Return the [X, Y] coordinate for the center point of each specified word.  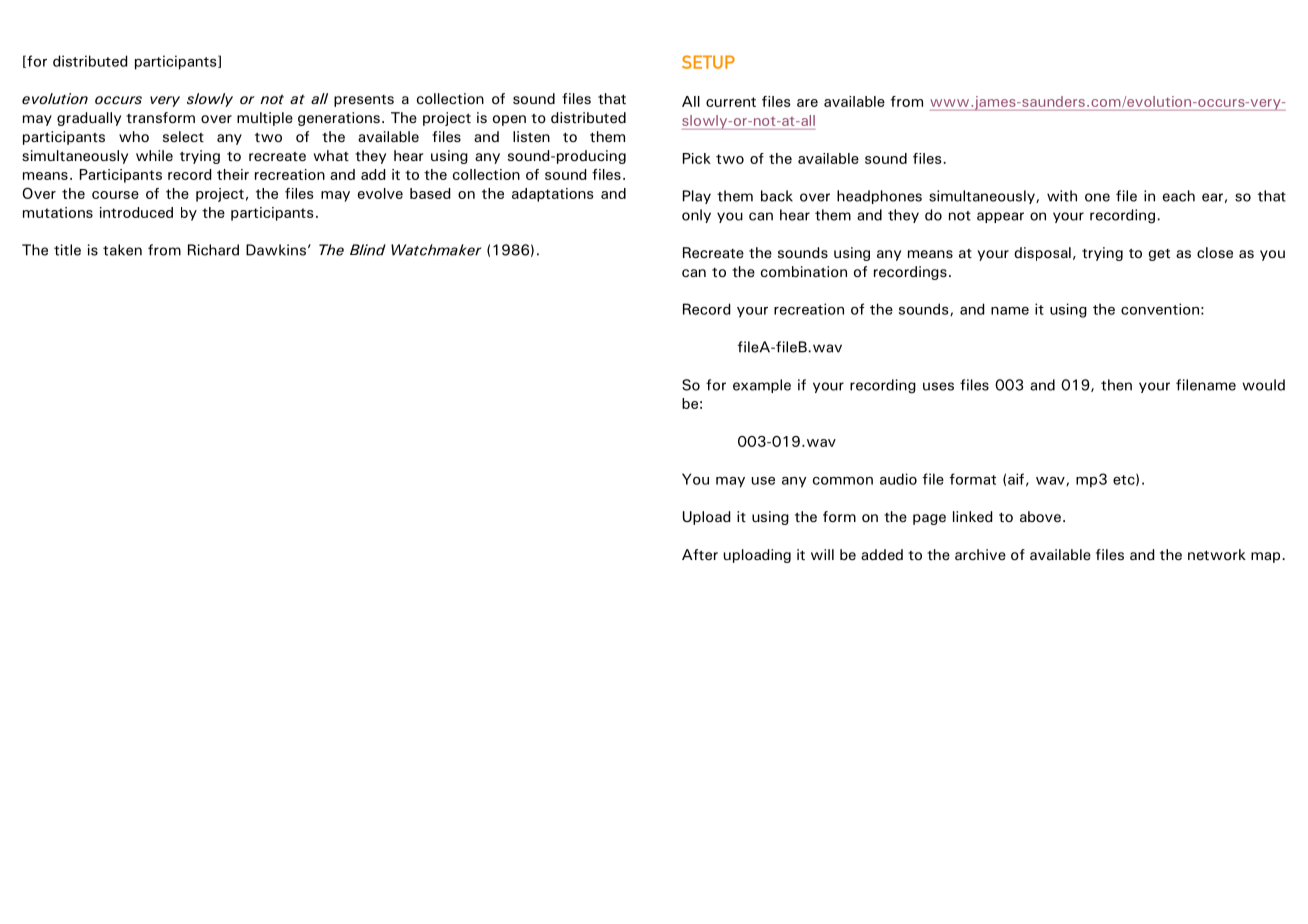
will [822, 554]
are [807, 103]
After [700, 555]
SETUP [708, 62]
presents [364, 101]
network [1217, 555]
